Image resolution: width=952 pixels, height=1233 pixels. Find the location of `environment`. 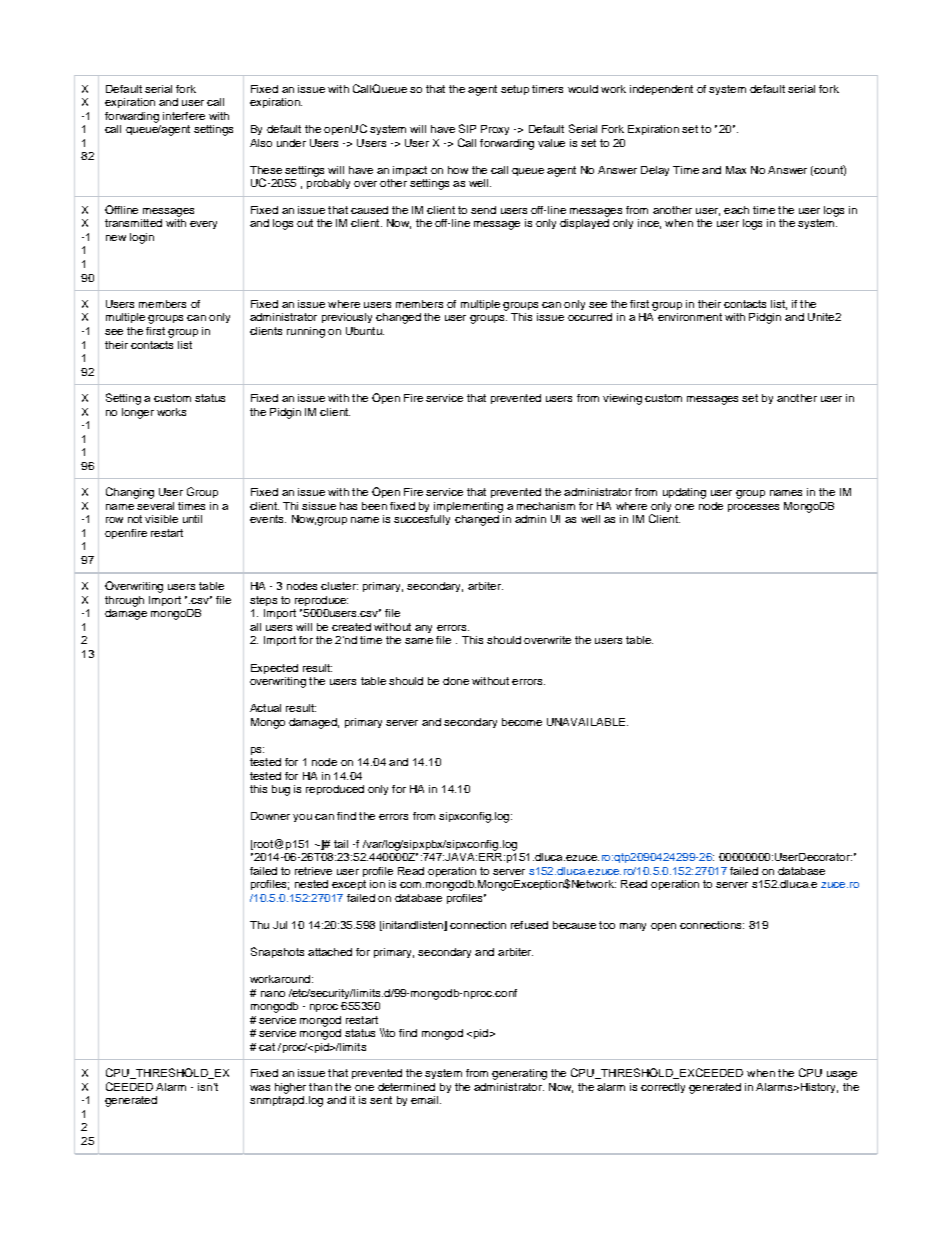

environment is located at coordinates (690, 317).
